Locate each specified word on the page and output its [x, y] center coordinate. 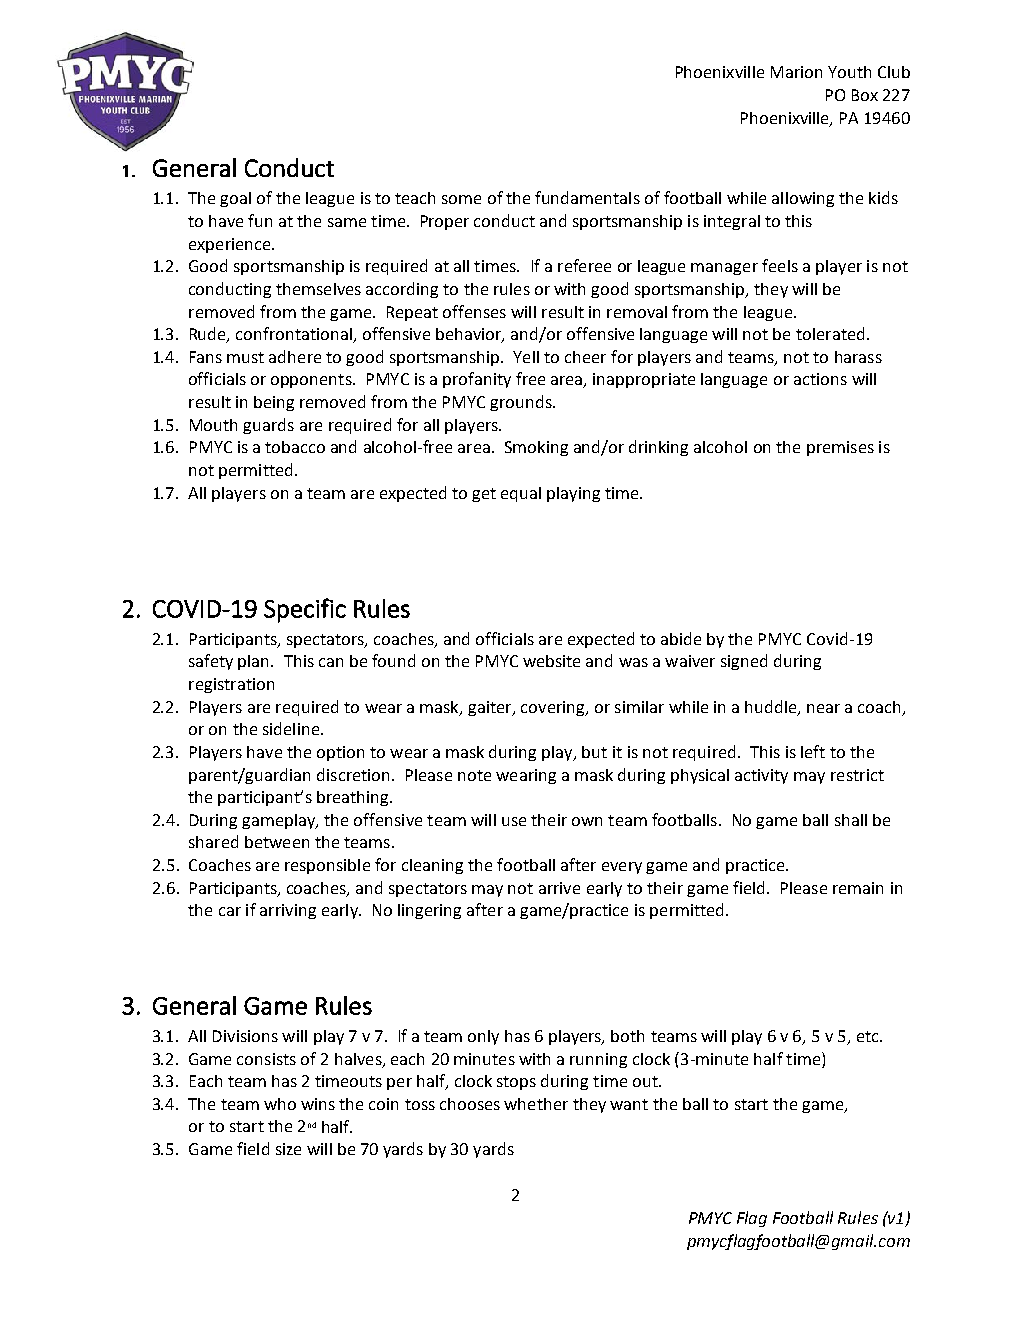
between [277, 842]
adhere [295, 356]
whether [536, 1104]
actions [820, 379]
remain [858, 888]
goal [235, 199]
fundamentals [587, 197]
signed [744, 662]
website [551, 661]
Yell [526, 357]
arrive [559, 888]
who [280, 1104]
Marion [796, 72]
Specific [305, 610]
